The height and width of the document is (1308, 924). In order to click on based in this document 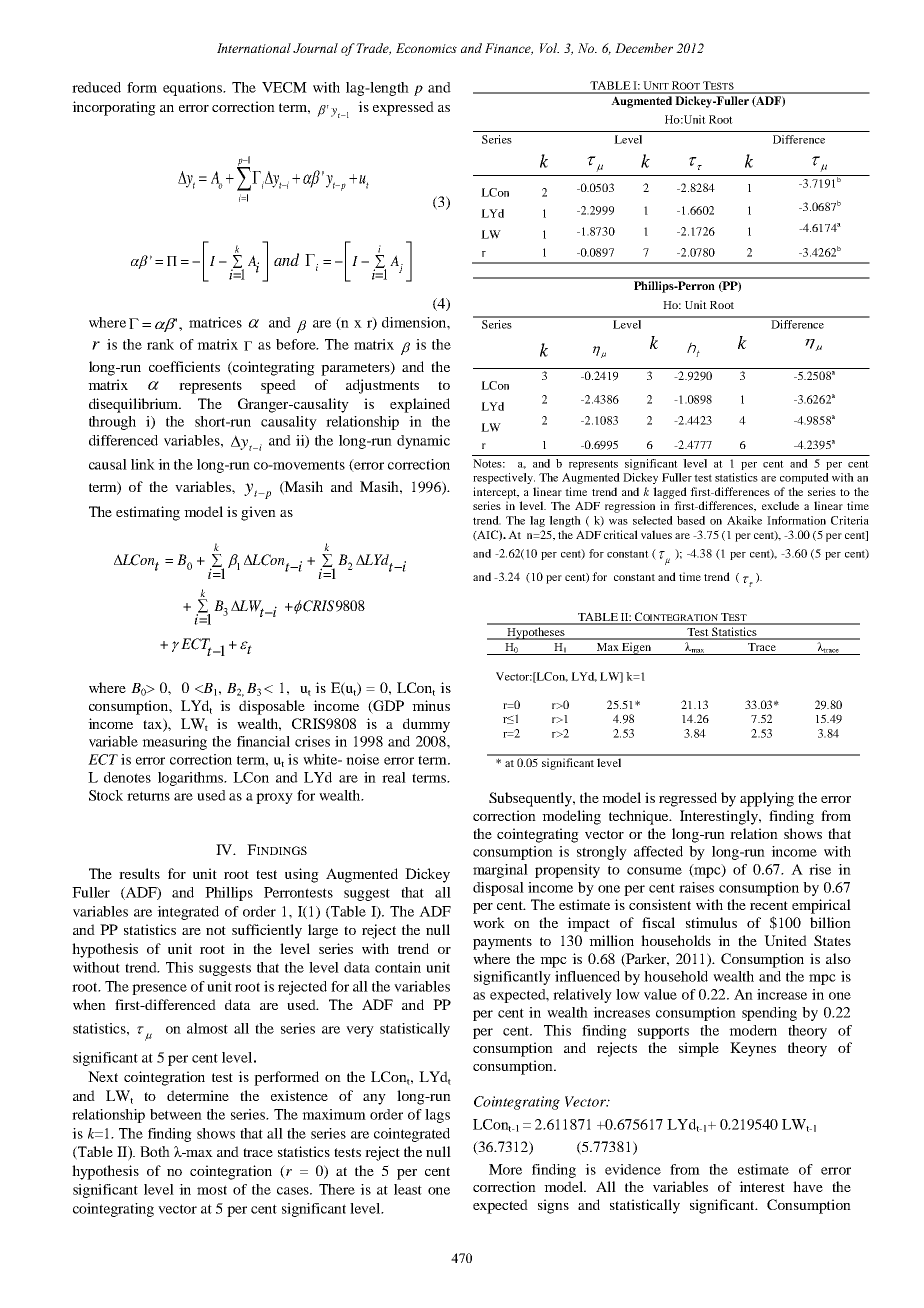, I will do `click(691, 520)`.
